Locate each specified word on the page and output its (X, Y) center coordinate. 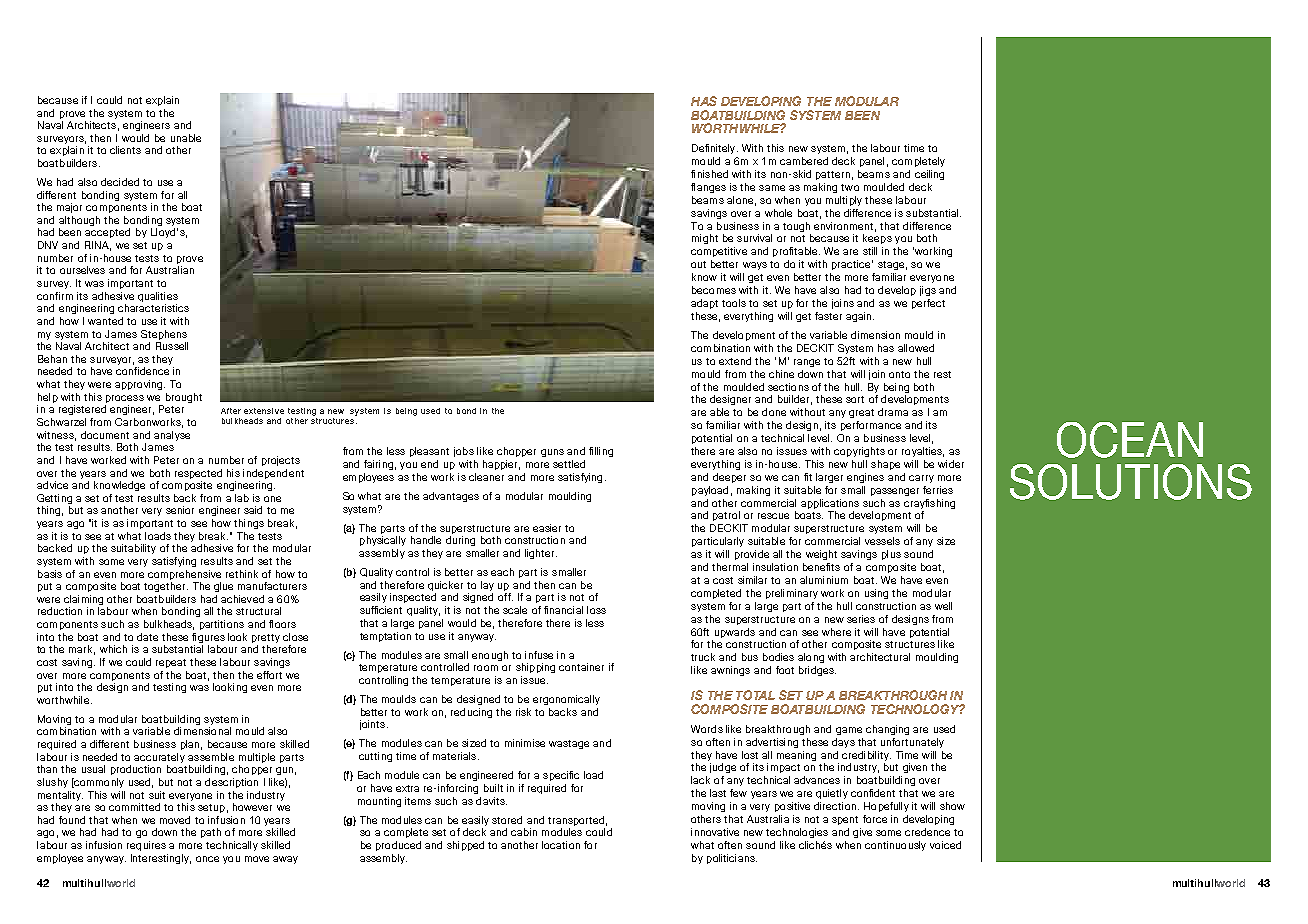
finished (709, 174)
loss (596, 610)
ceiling (929, 175)
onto (899, 374)
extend (735, 361)
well (943, 606)
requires (146, 846)
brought (184, 398)
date (147, 637)
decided (120, 182)
